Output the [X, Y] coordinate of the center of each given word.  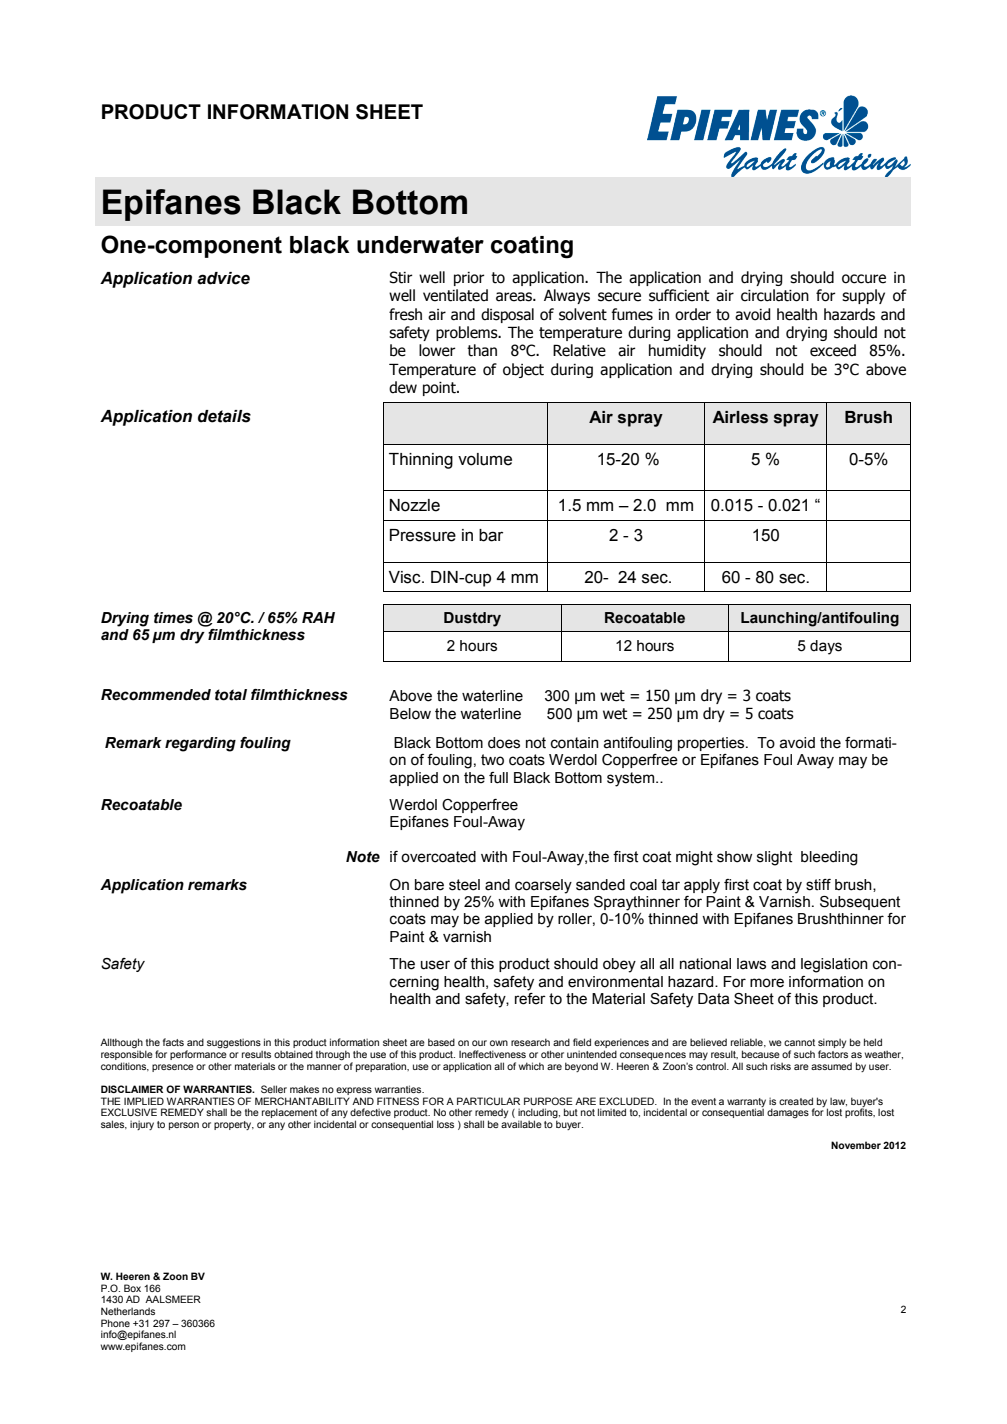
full [498, 778]
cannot [799, 1042]
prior [469, 279]
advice [223, 278]
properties [712, 744]
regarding [200, 744]
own [499, 1043]
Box [132, 1288]
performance [198, 1054]
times [173, 618]
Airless [740, 417]
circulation [775, 295]
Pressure [423, 535]
